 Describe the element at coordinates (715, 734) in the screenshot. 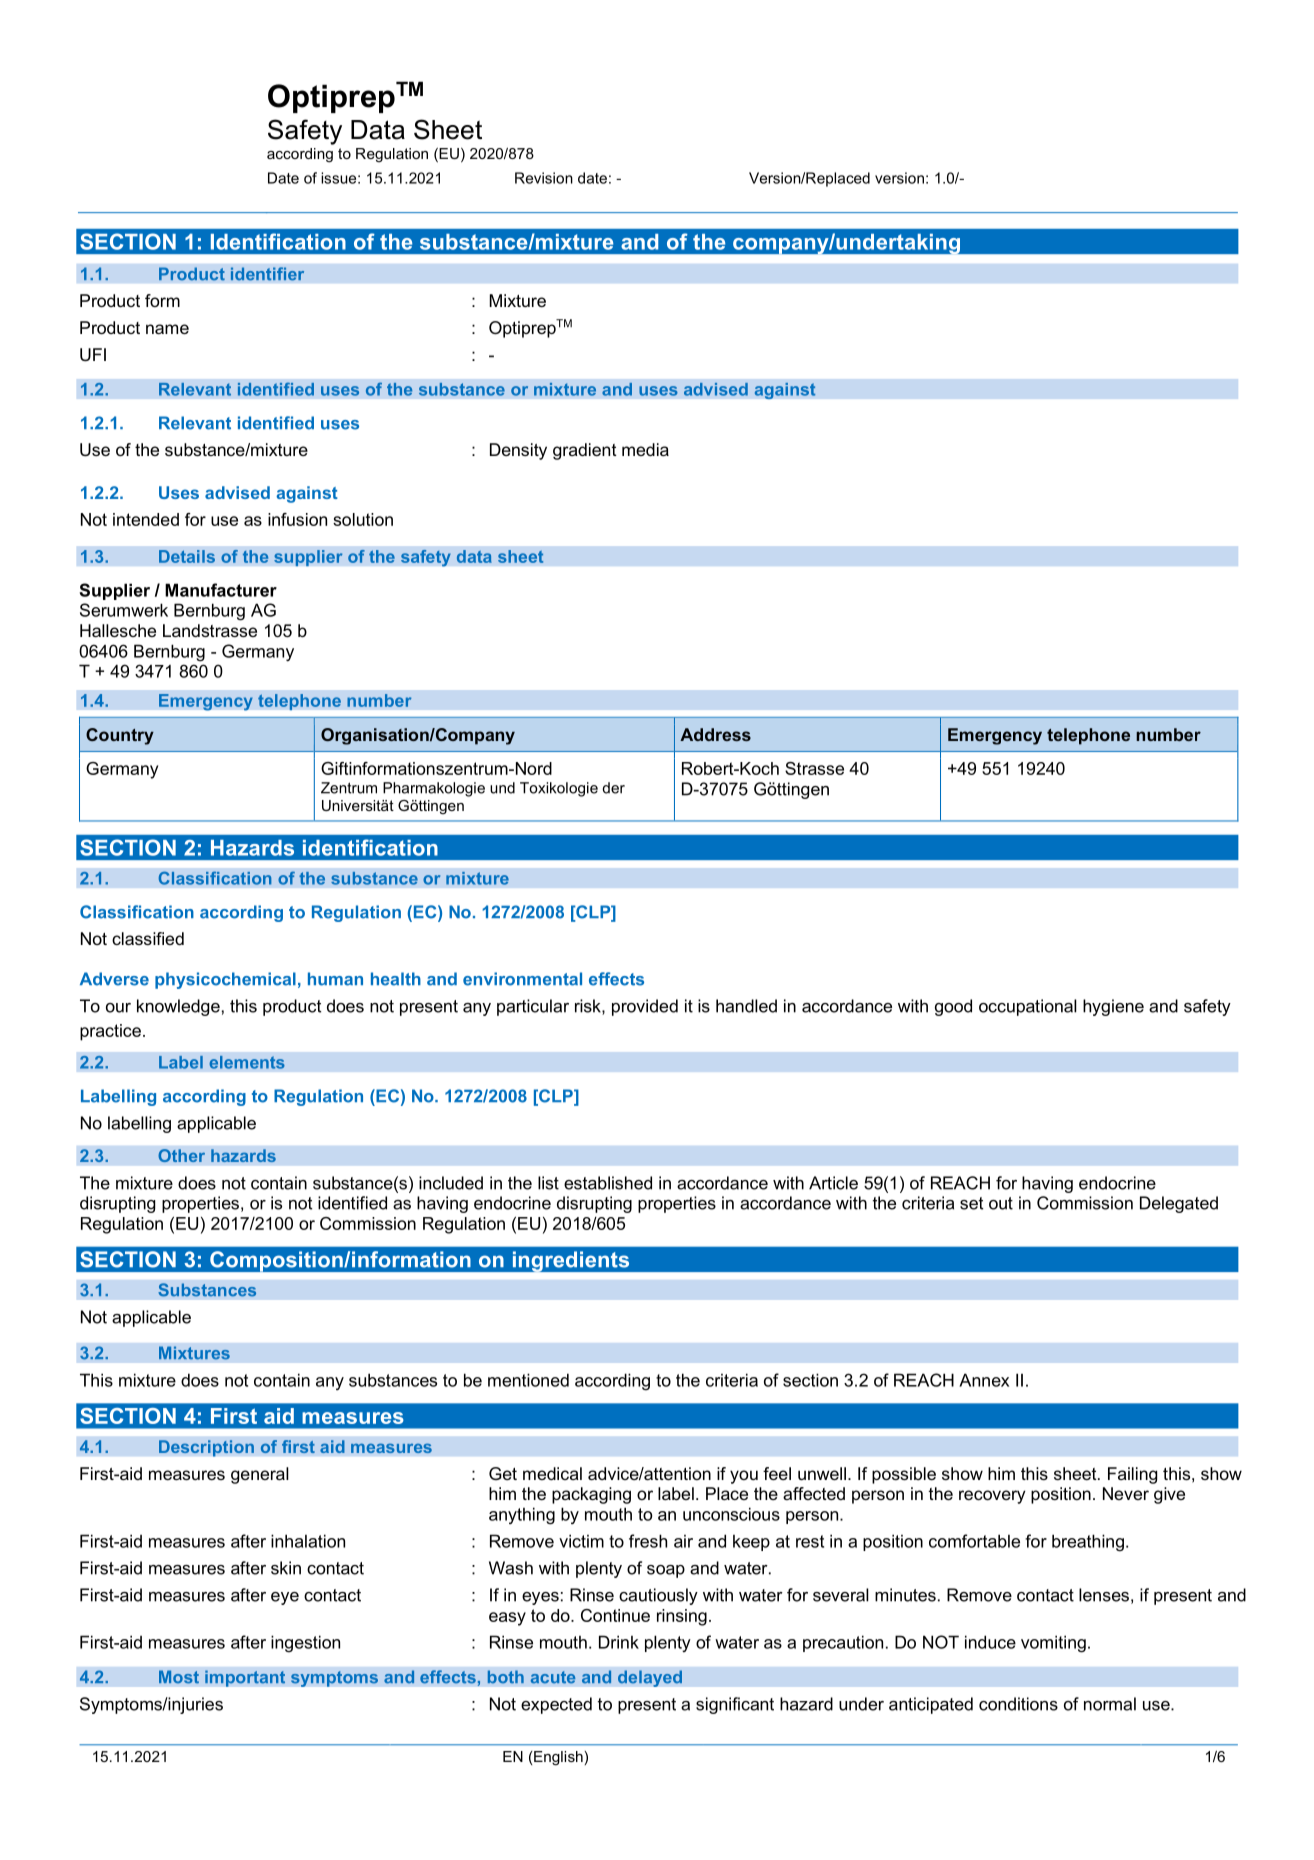

I see `Address` at that location.
